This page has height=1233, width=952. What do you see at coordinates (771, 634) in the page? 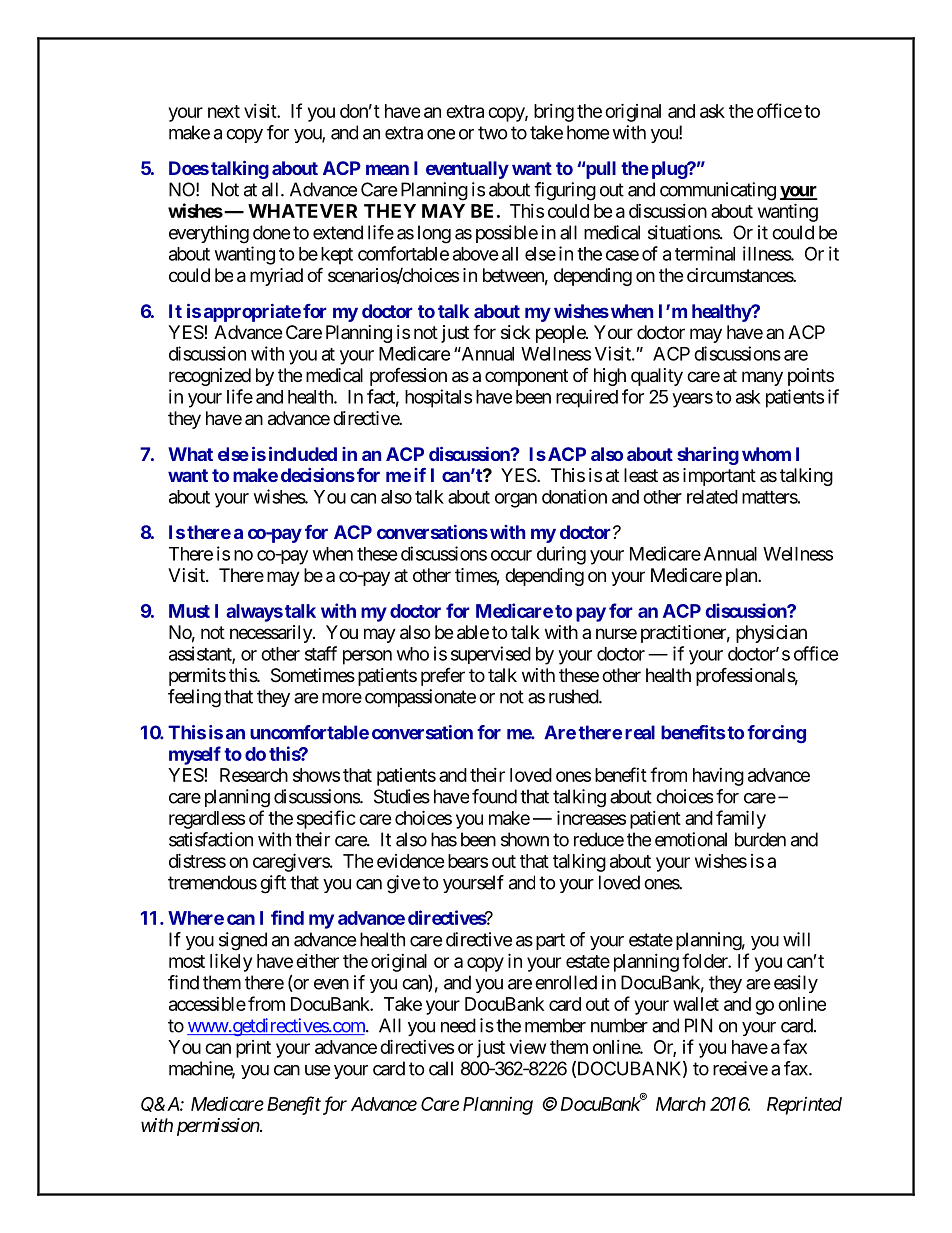
I see `physician` at bounding box center [771, 634].
